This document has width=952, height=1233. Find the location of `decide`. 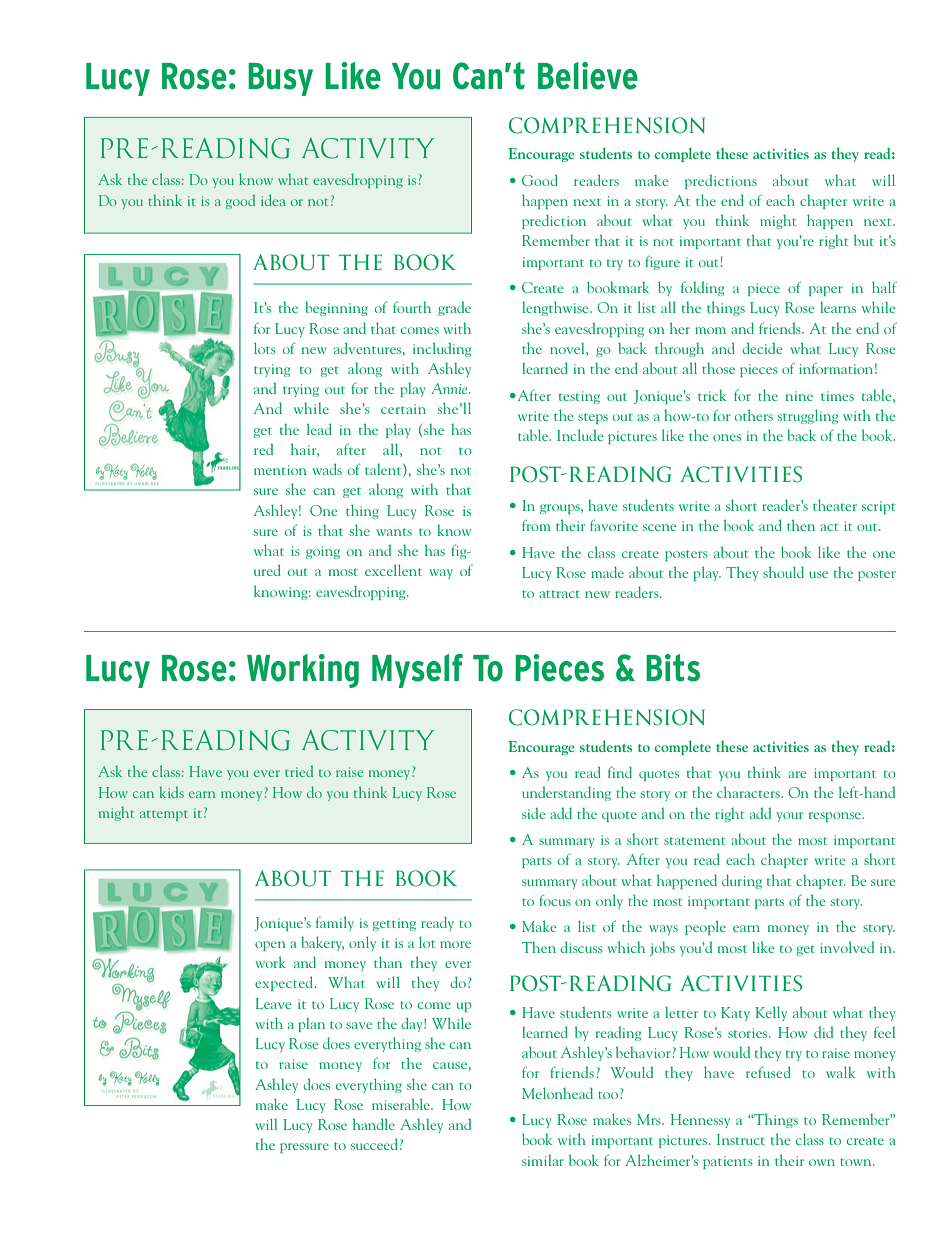

decide is located at coordinates (762, 348).
